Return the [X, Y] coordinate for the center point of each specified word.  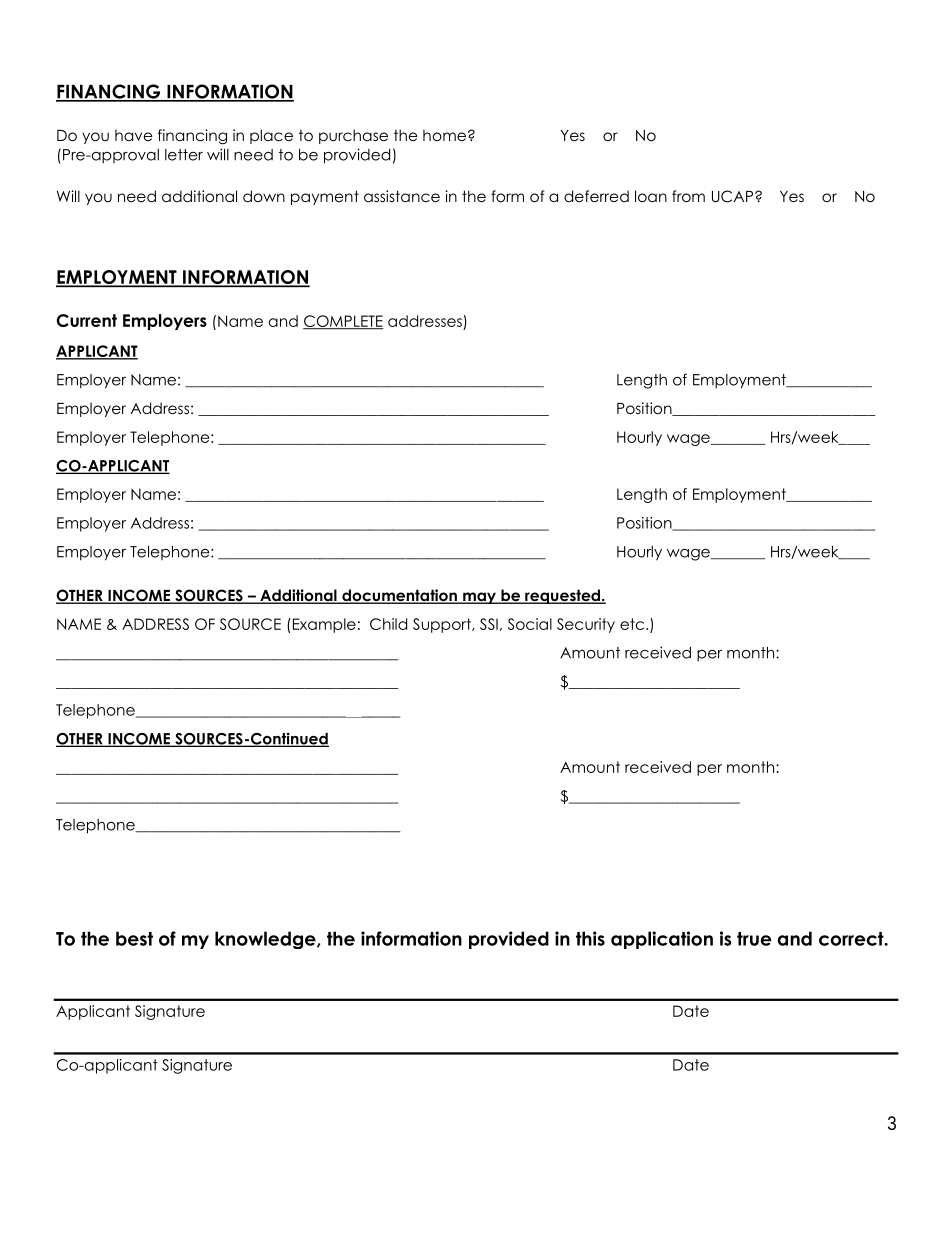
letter [184, 155]
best [134, 938]
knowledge [266, 940]
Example [323, 625]
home [444, 135]
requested [562, 596]
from [688, 196]
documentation [399, 596]
